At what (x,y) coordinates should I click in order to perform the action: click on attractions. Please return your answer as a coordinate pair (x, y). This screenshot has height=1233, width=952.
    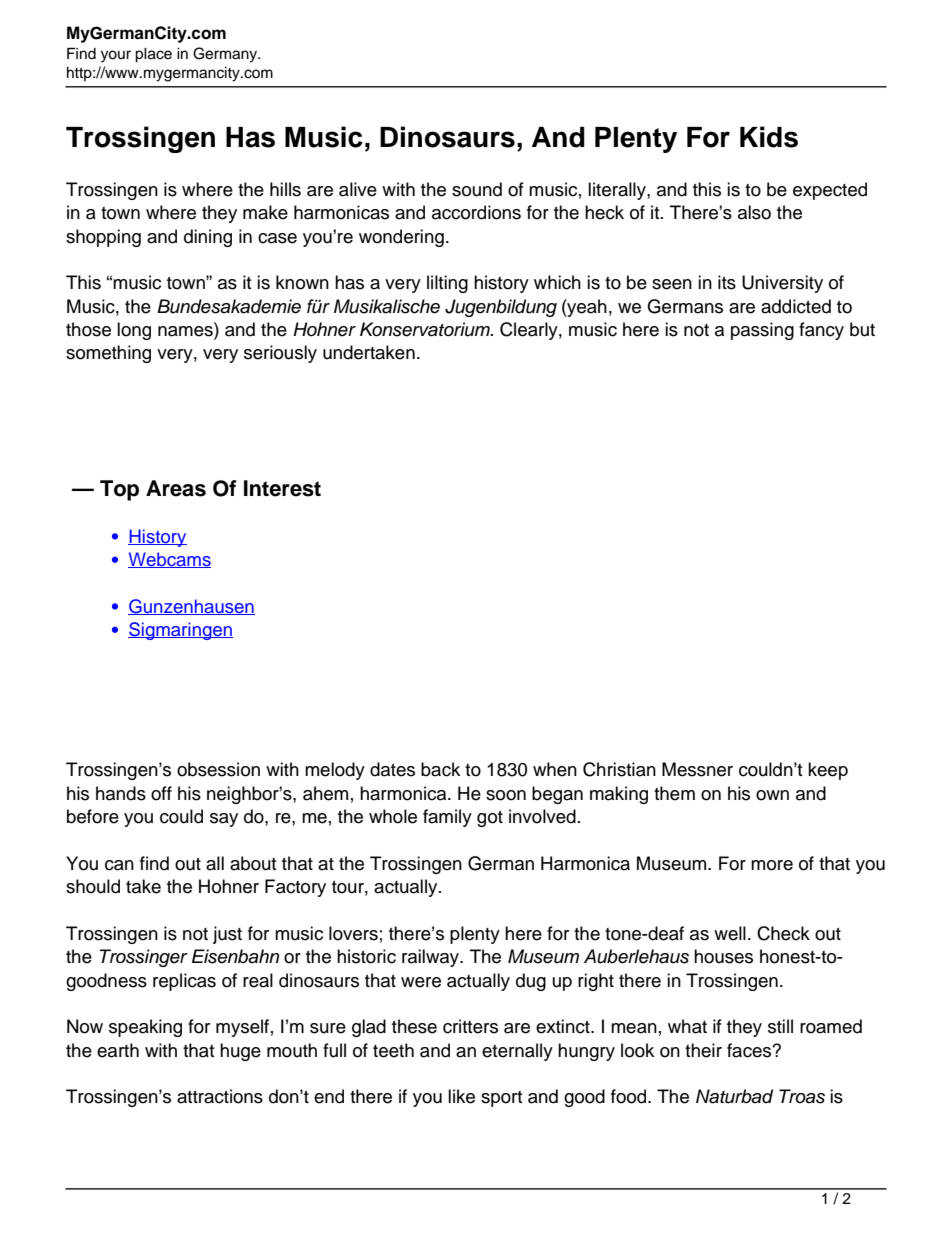
    Looking at the image, I should click on (220, 1096).
